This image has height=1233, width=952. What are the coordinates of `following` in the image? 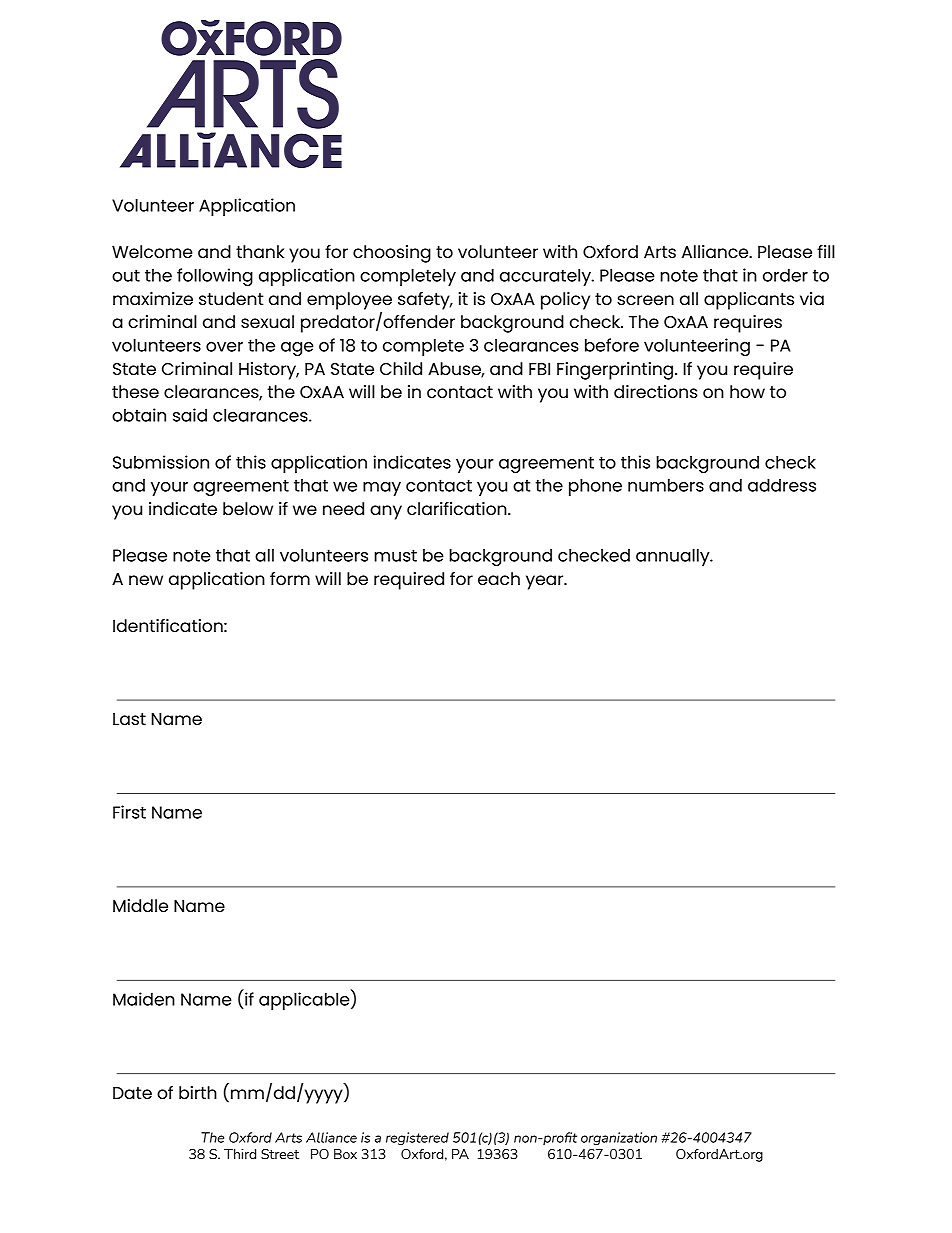 It's located at (215, 277).
